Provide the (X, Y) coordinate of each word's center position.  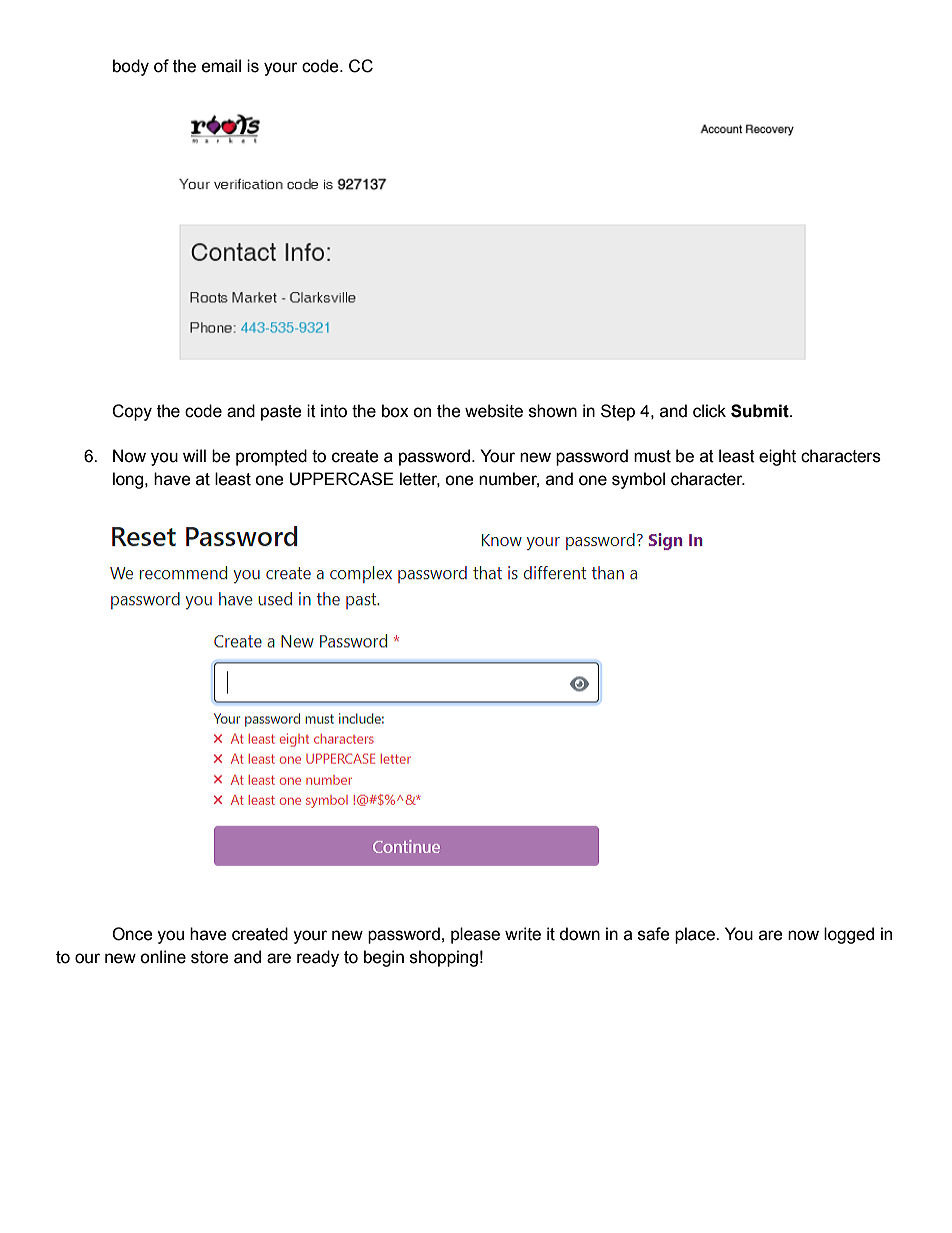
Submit (761, 411)
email (221, 66)
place (696, 935)
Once (132, 934)
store (210, 957)
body (131, 67)
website (494, 411)
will (194, 455)
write (523, 934)
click (709, 411)
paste (281, 413)
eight (777, 457)
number (509, 479)
